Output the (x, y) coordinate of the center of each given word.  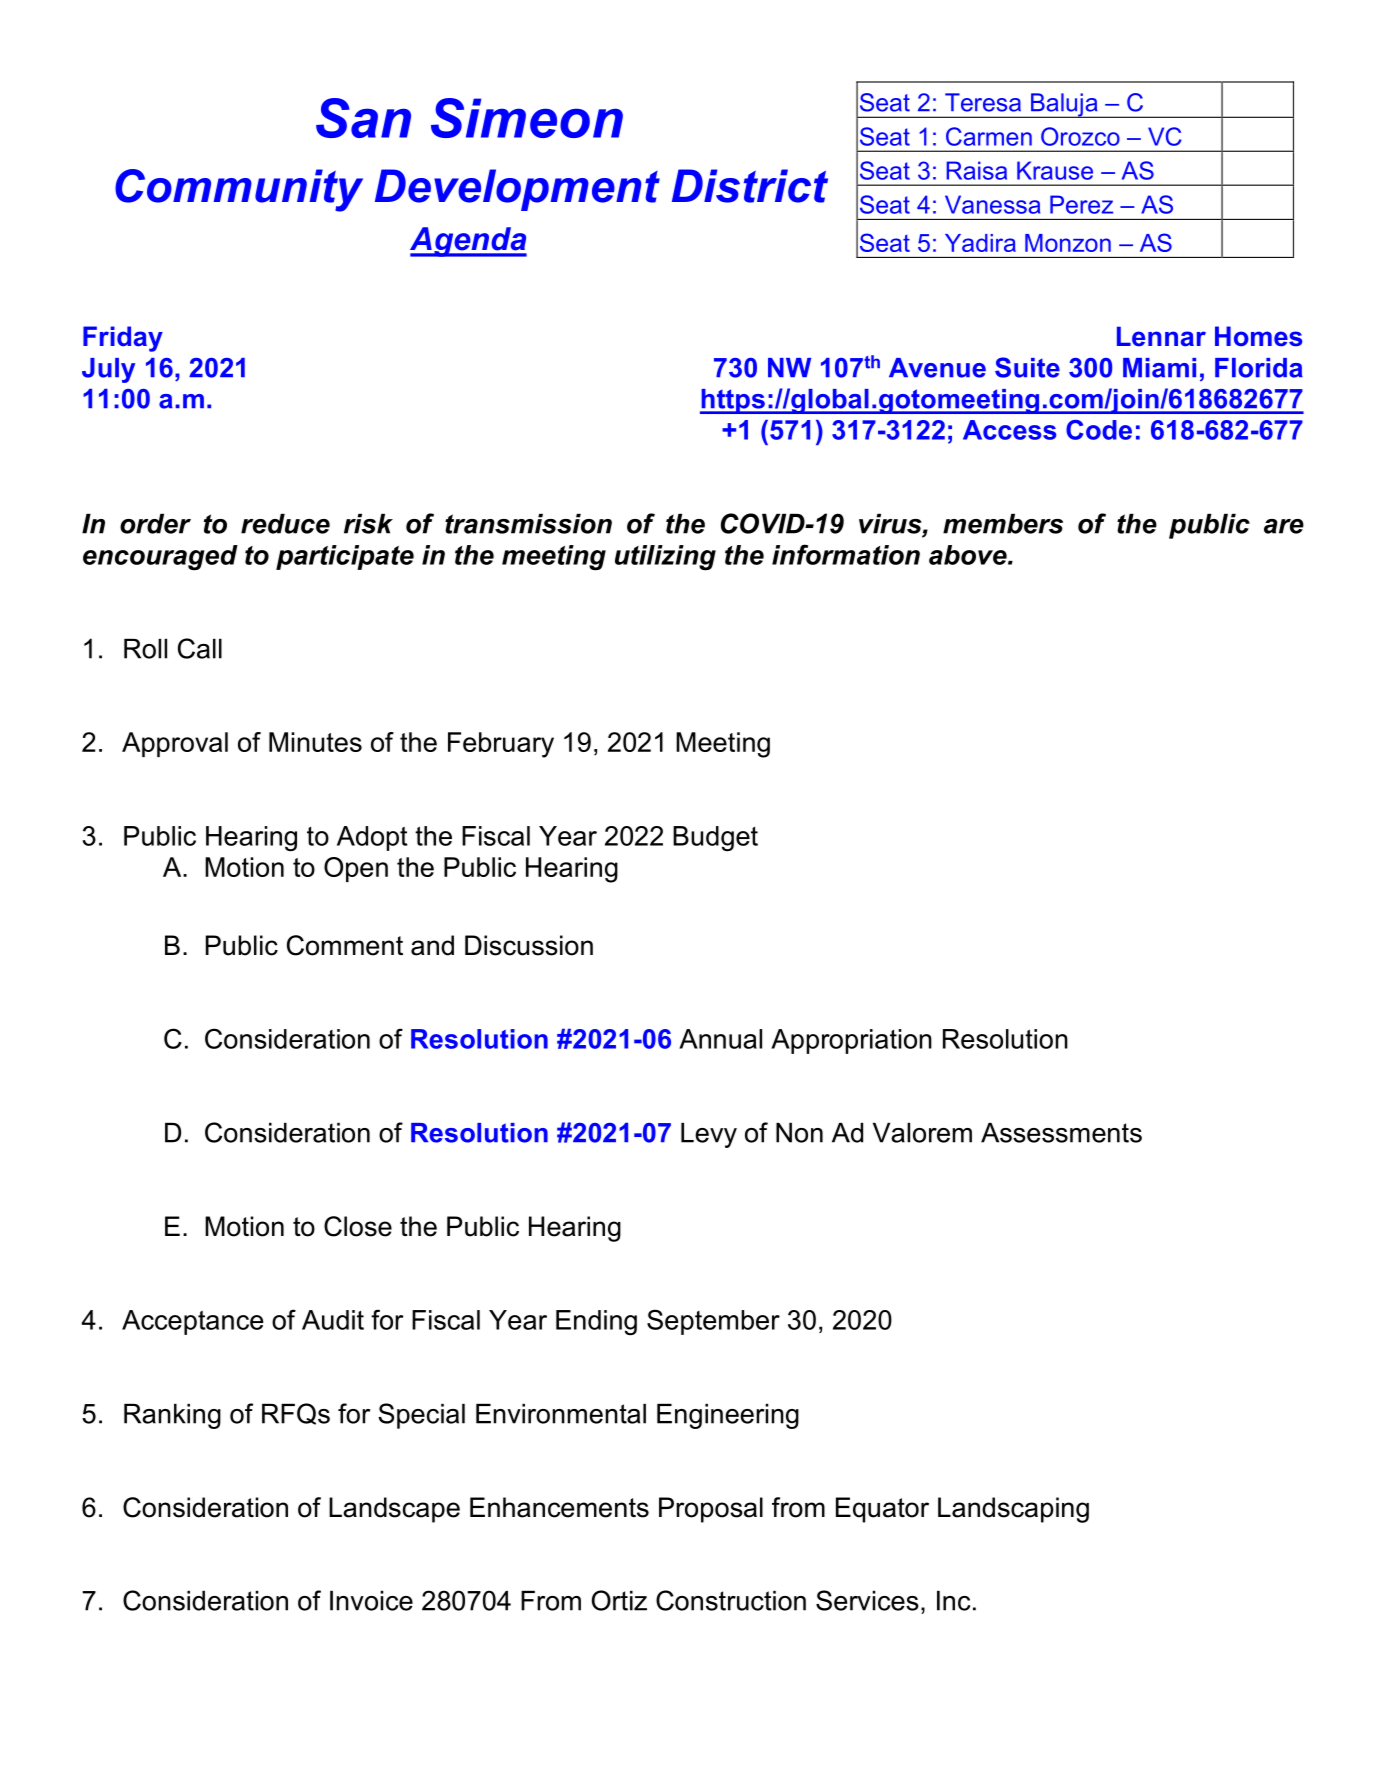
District (750, 186)
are (1284, 526)
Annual (720, 1039)
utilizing (665, 558)
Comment (345, 945)
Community (239, 190)
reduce (285, 524)
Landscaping (1013, 1510)
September (713, 1322)
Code (1099, 430)
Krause (1055, 170)
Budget (715, 839)
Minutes (315, 742)
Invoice (371, 1601)
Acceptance (193, 1322)
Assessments (1061, 1133)
